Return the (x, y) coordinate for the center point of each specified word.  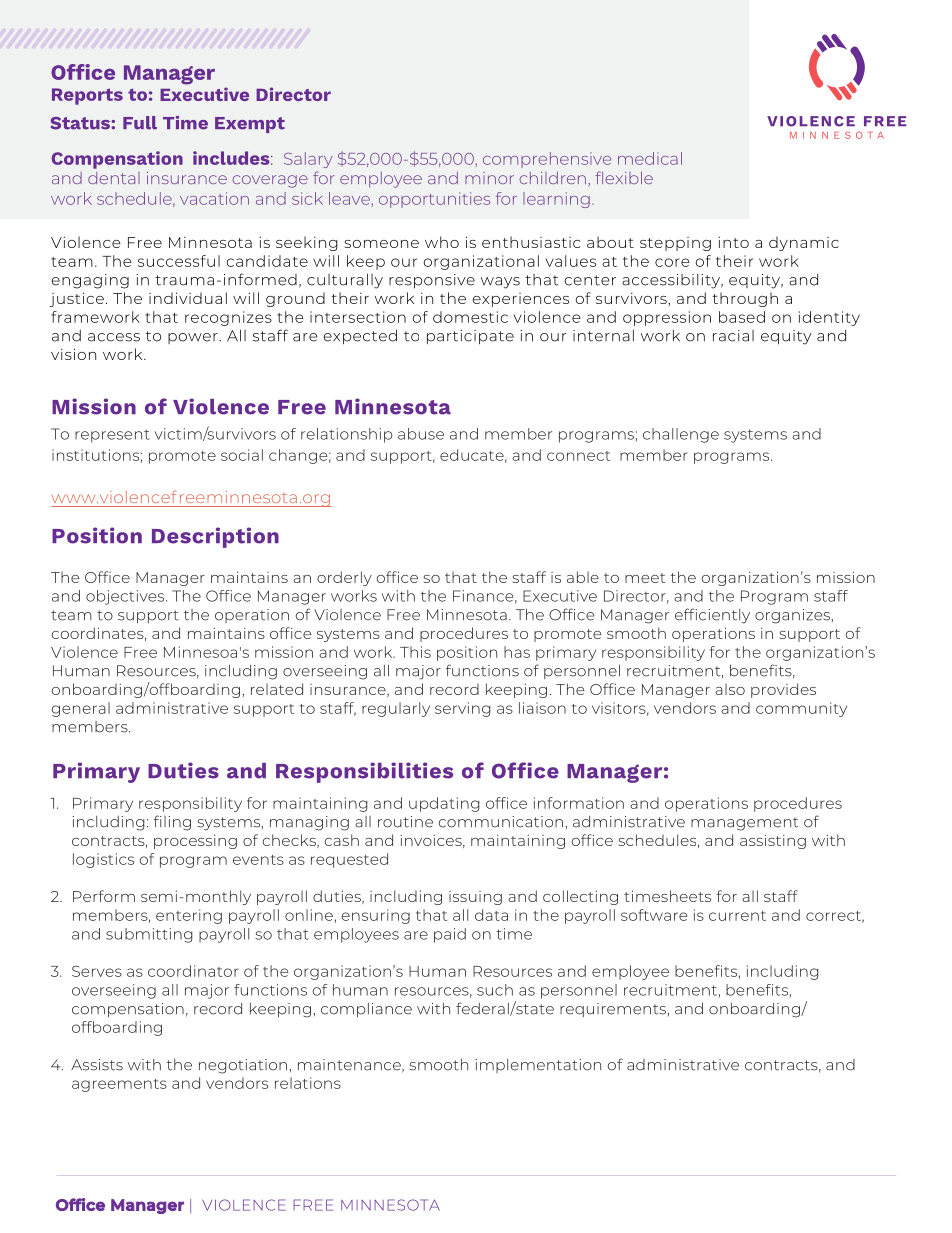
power (194, 338)
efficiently (712, 616)
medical (650, 158)
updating (444, 804)
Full (140, 123)
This (415, 652)
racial (733, 336)
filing (172, 823)
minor (489, 178)
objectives (126, 597)
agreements (119, 1085)
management (744, 824)
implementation (538, 1066)
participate (470, 337)
